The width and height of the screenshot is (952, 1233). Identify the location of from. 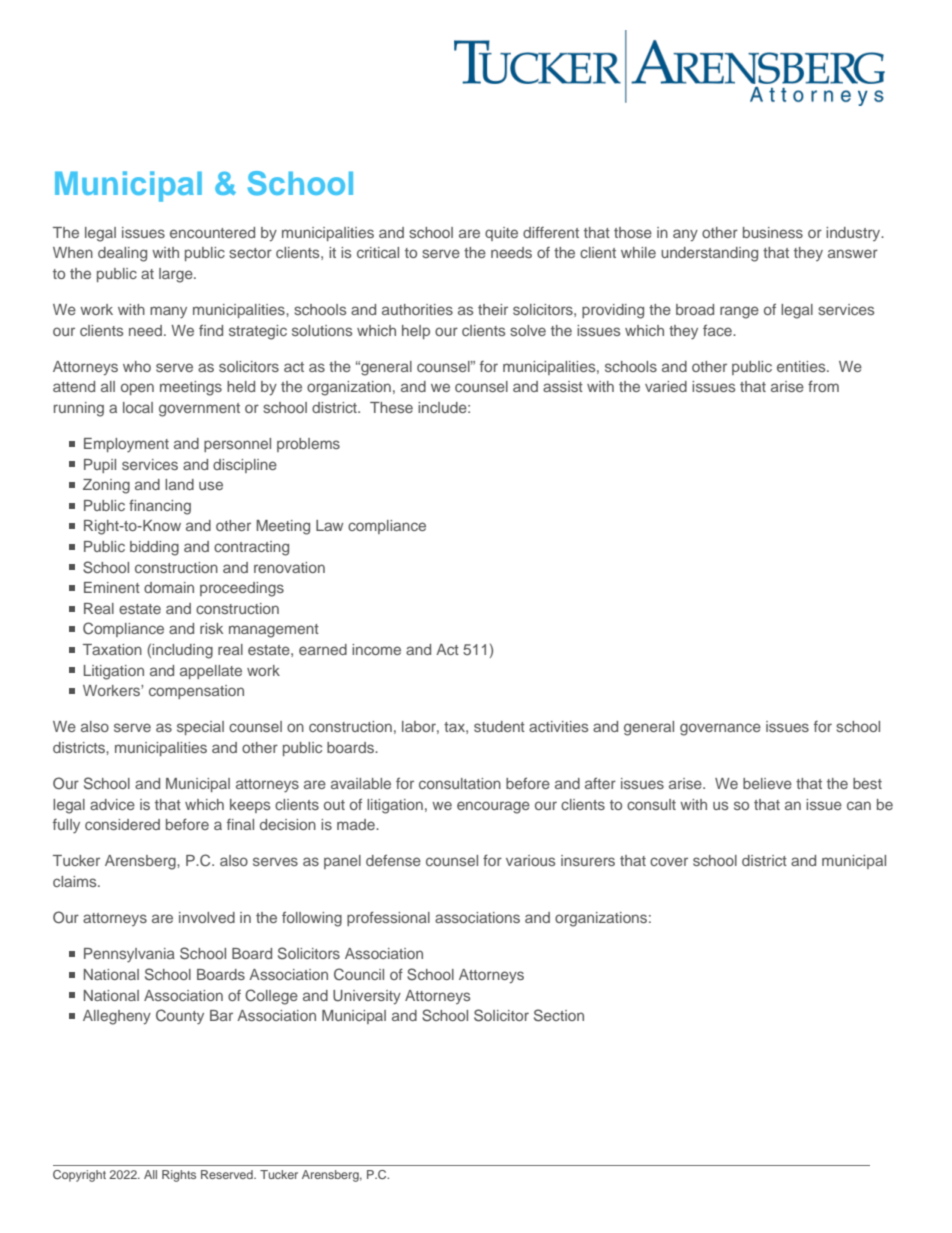
(823, 386).
